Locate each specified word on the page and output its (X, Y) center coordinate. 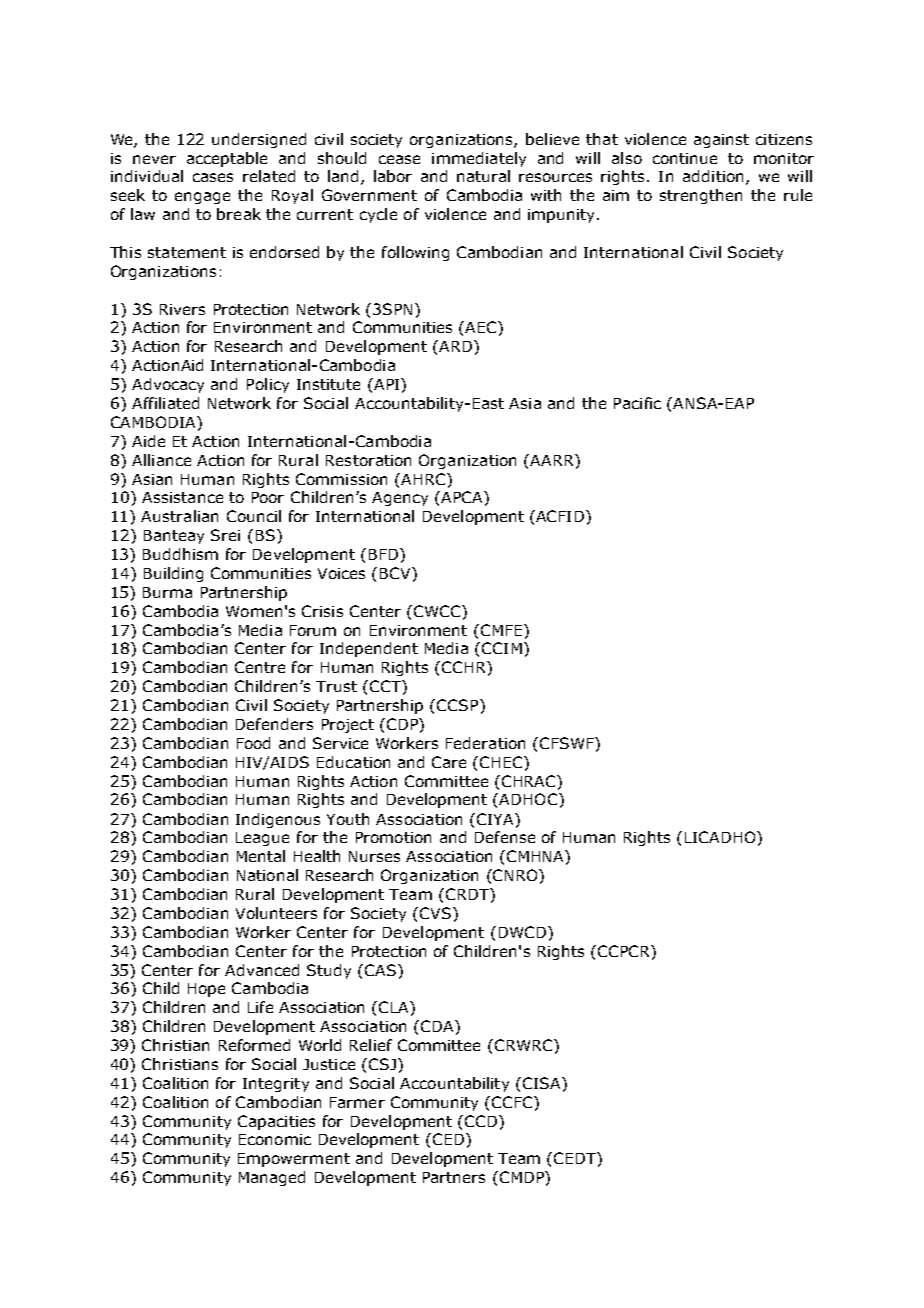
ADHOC (528, 799)
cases (213, 177)
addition (713, 176)
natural (483, 176)
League (262, 839)
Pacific (637, 403)
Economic (275, 1139)
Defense (505, 837)
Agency (400, 499)
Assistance (182, 497)
